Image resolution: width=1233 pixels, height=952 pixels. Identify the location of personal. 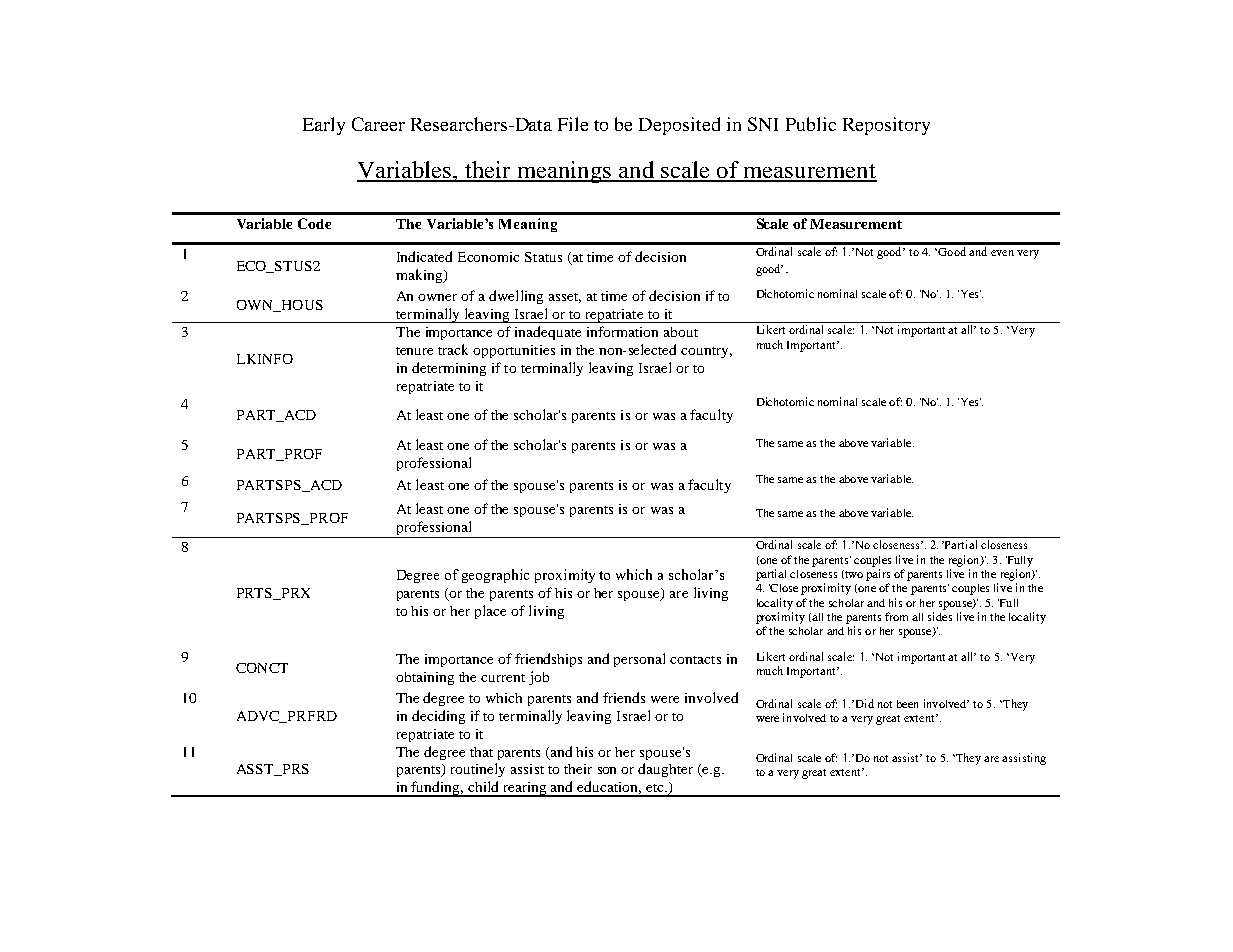
(639, 660).
